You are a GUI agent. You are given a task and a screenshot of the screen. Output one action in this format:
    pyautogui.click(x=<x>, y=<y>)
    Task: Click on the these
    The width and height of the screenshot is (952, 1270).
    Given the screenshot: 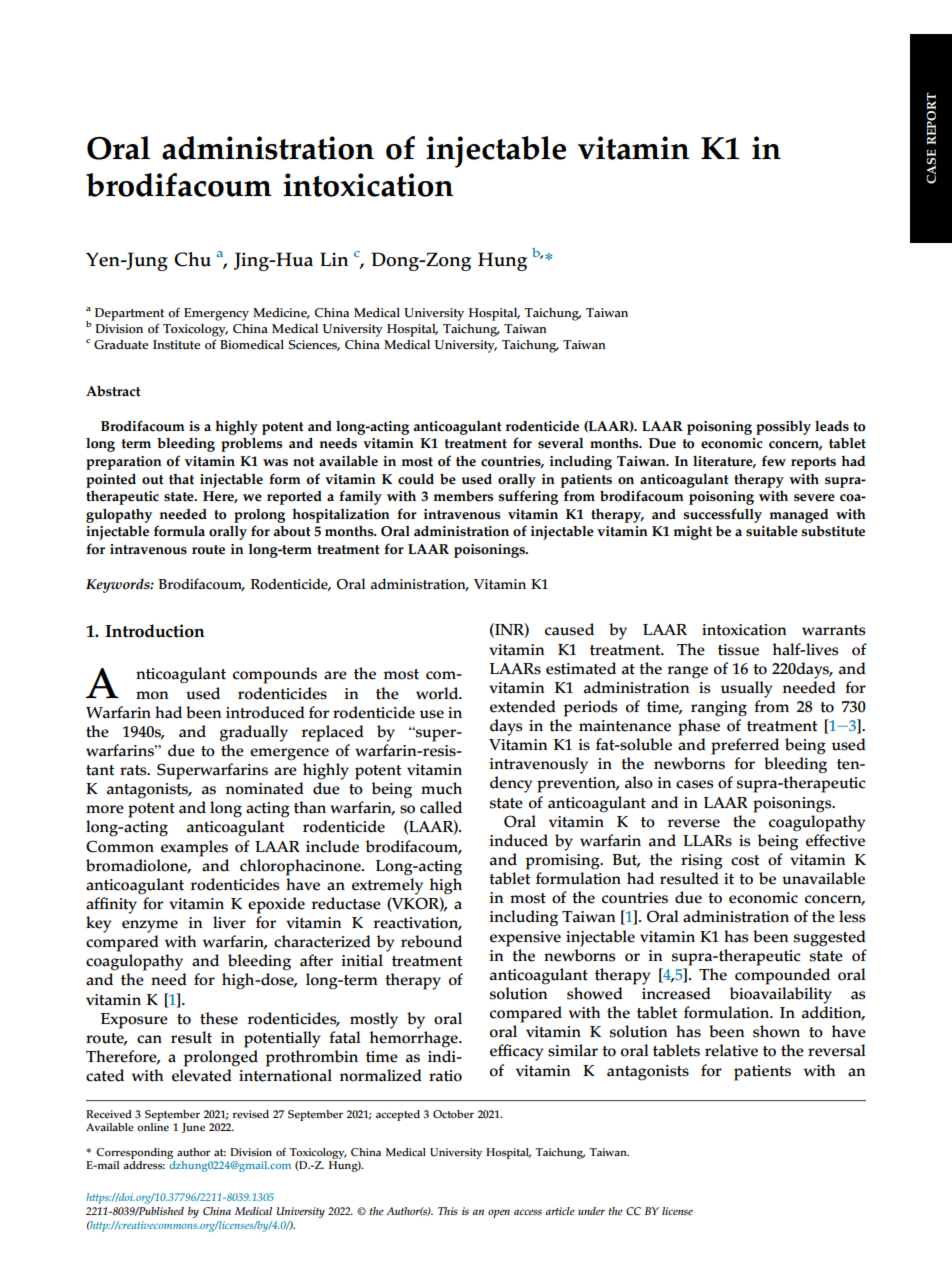 What is the action you would take?
    pyautogui.click(x=219, y=1018)
